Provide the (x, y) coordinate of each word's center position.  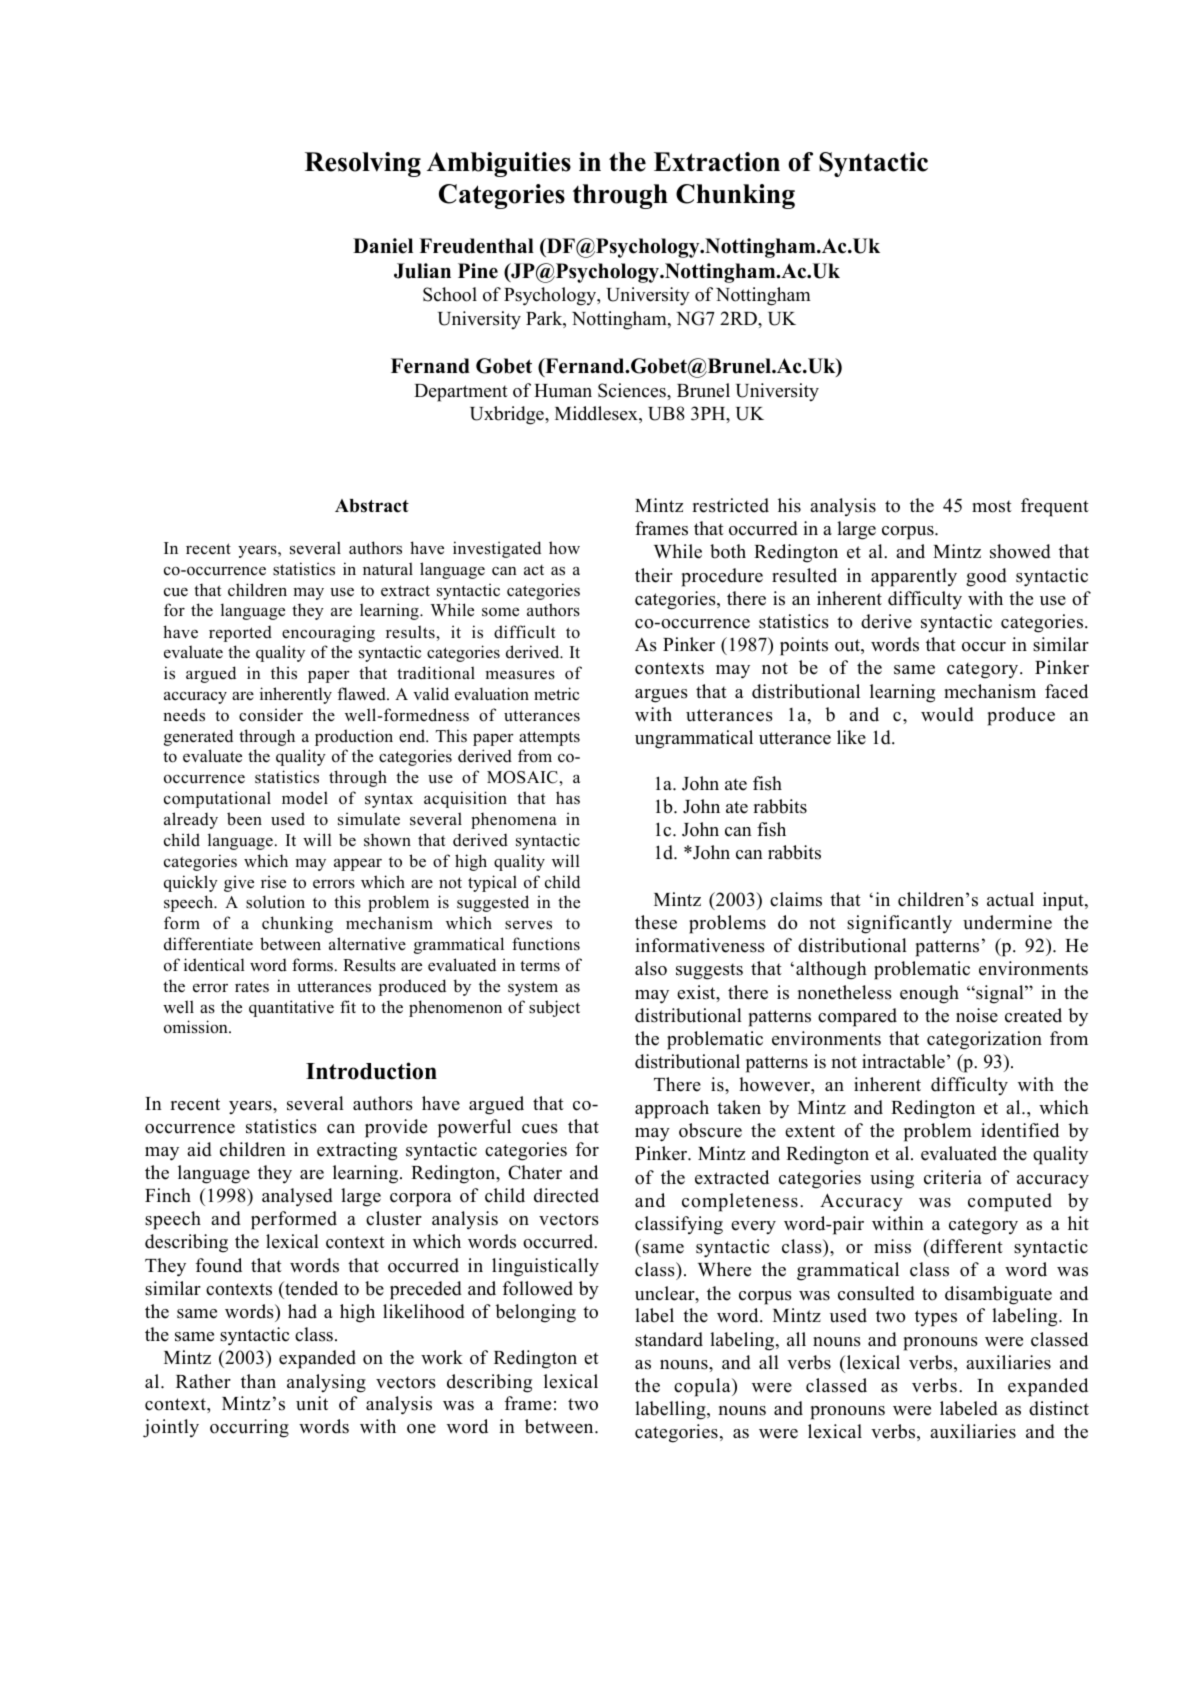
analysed (297, 1197)
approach (672, 1109)
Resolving (363, 164)
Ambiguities (499, 164)
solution (275, 902)
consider (271, 715)
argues (661, 696)
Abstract (372, 506)
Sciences (633, 390)
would (947, 714)
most (992, 506)
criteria (953, 1177)
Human (563, 391)
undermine (1007, 922)
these (656, 922)
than (258, 1381)
